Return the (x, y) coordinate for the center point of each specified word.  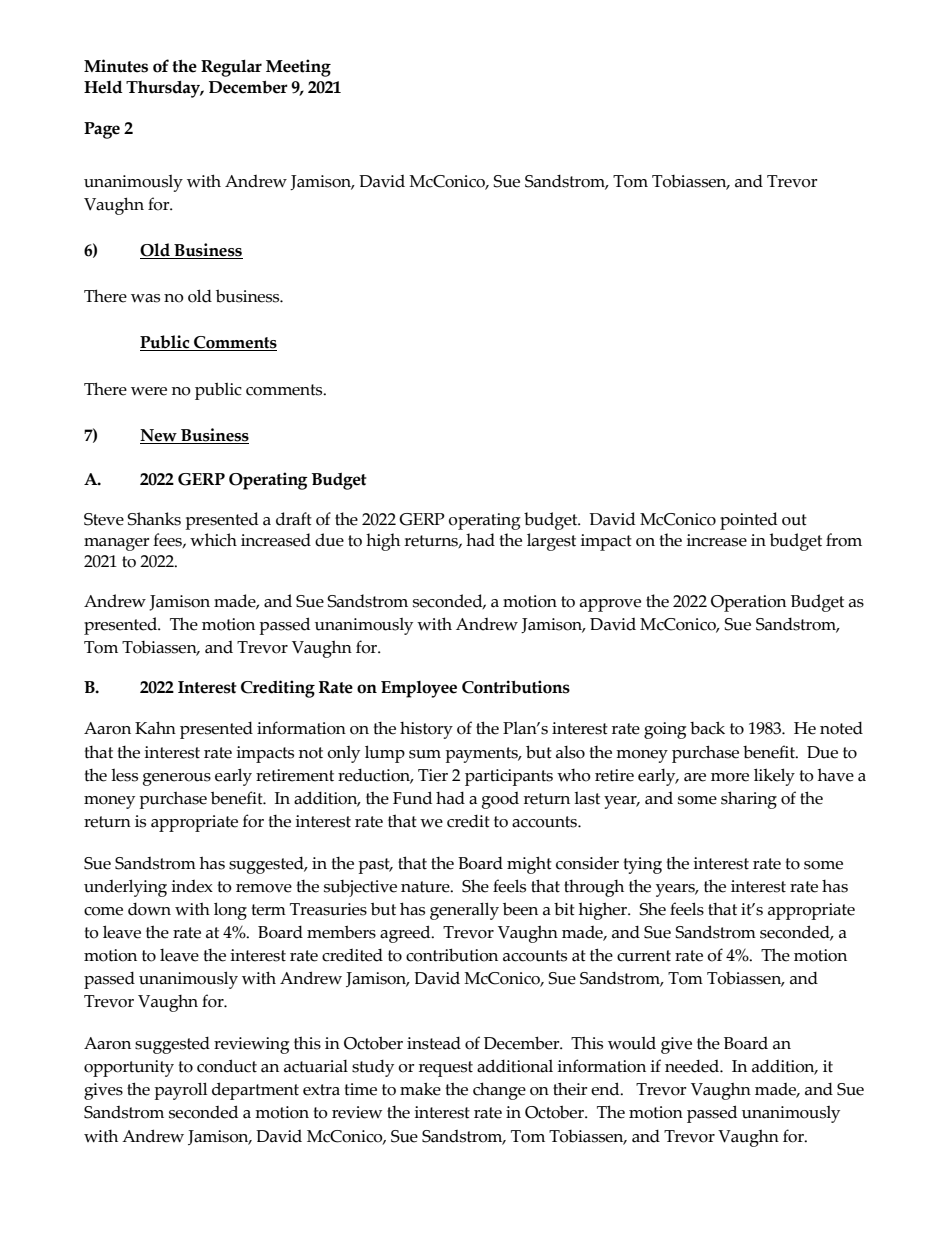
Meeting (298, 68)
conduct (227, 1066)
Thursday (164, 89)
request (446, 1069)
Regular (231, 68)
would (632, 1043)
